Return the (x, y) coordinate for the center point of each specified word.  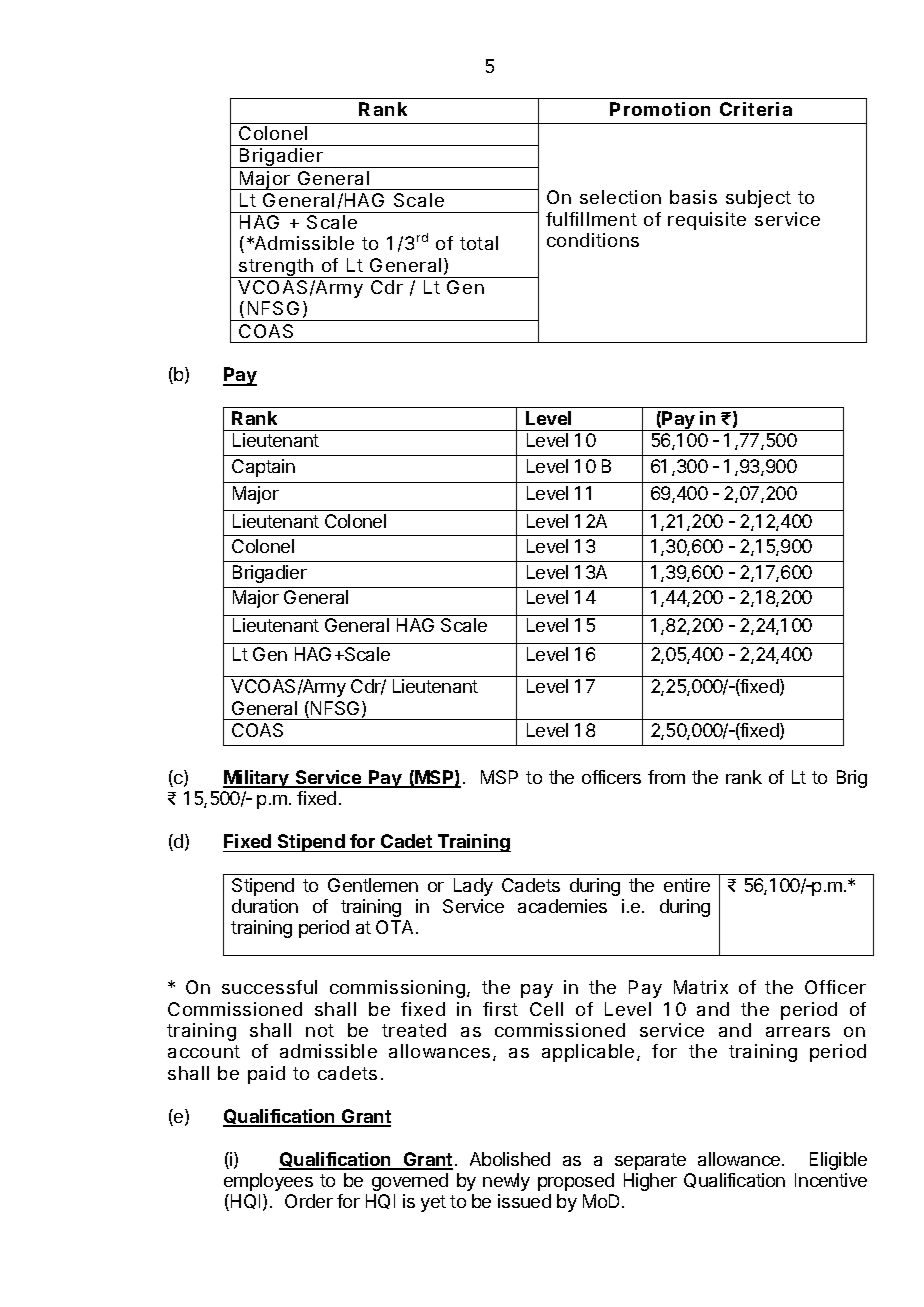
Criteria (756, 109)
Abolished (510, 1159)
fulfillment (591, 219)
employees (268, 1182)
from (666, 777)
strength (276, 268)
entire (687, 885)
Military (257, 779)
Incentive (831, 1180)
